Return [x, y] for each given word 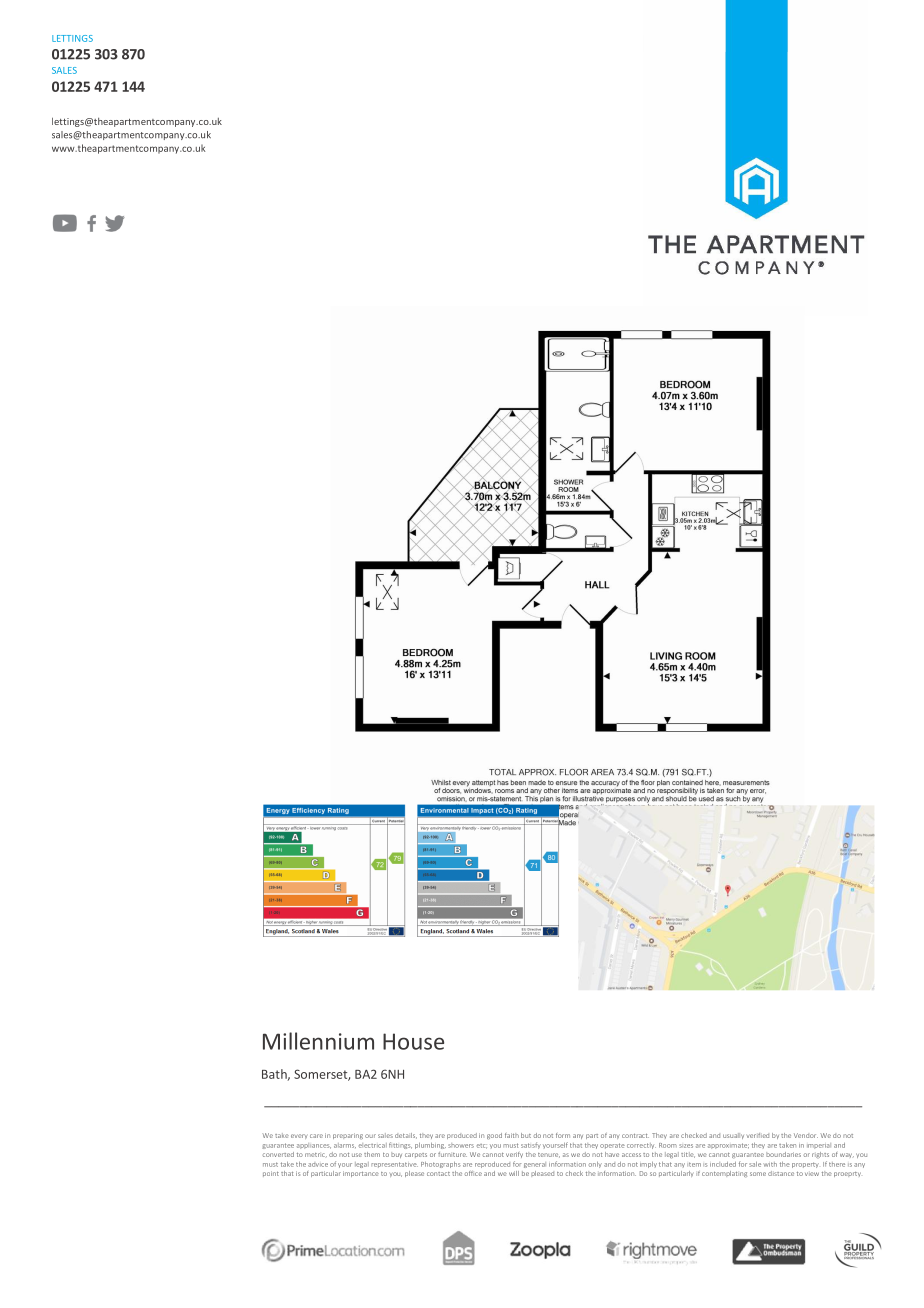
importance [361, 1174]
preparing [348, 1136]
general [535, 1165]
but [526, 1135]
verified [758, 1135]
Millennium [318, 1041]
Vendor [806, 1135]
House [413, 1041]
